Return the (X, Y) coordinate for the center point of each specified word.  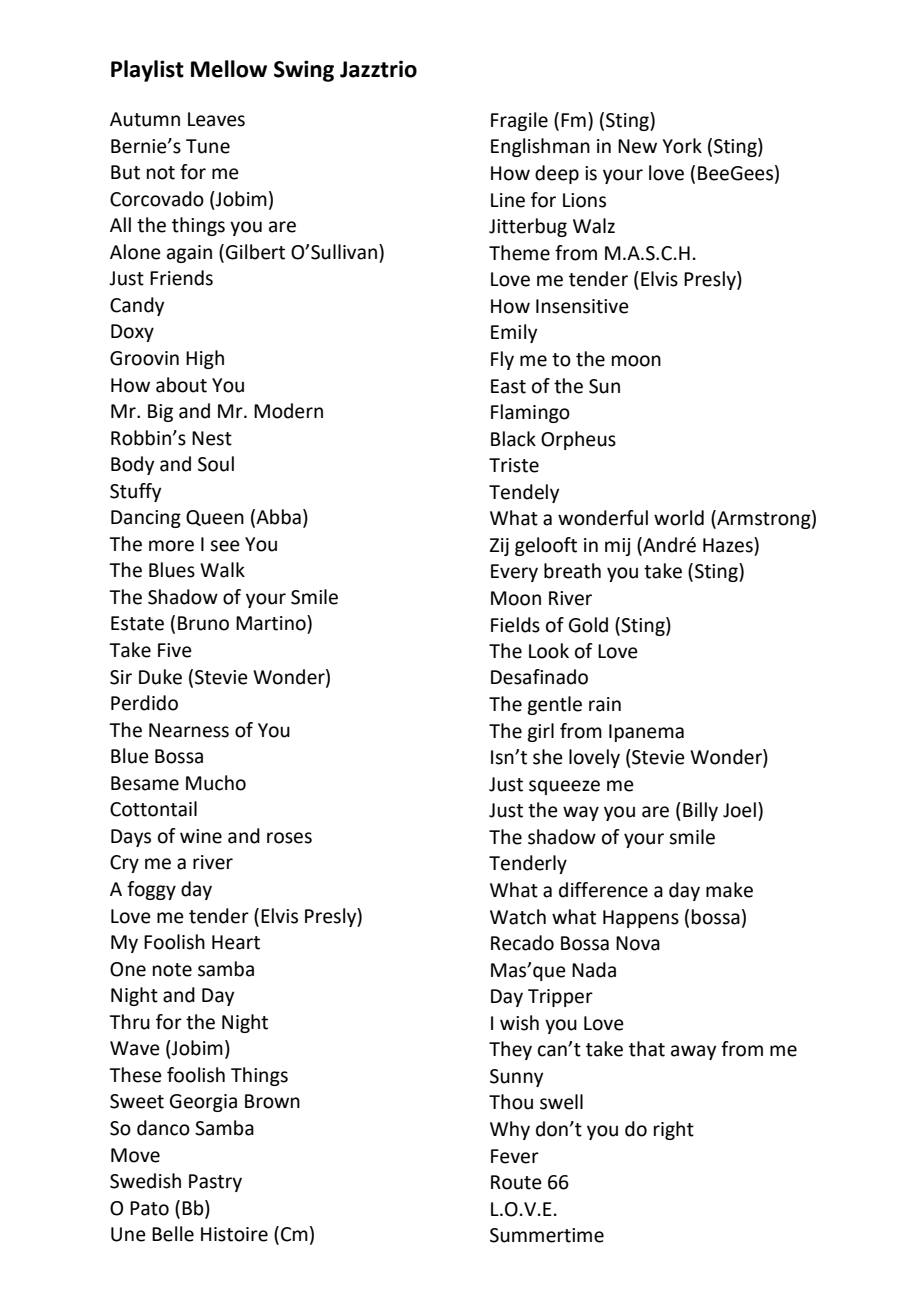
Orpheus (578, 440)
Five (175, 650)
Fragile (519, 121)
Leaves (216, 119)
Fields (515, 625)
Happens (641, 919)
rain (605, 704)
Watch (518, 917)
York (682, 146)
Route (516, 1182)
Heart (236, 942)
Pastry (215, 1183)
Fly (502, 360)
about (181, 385)
